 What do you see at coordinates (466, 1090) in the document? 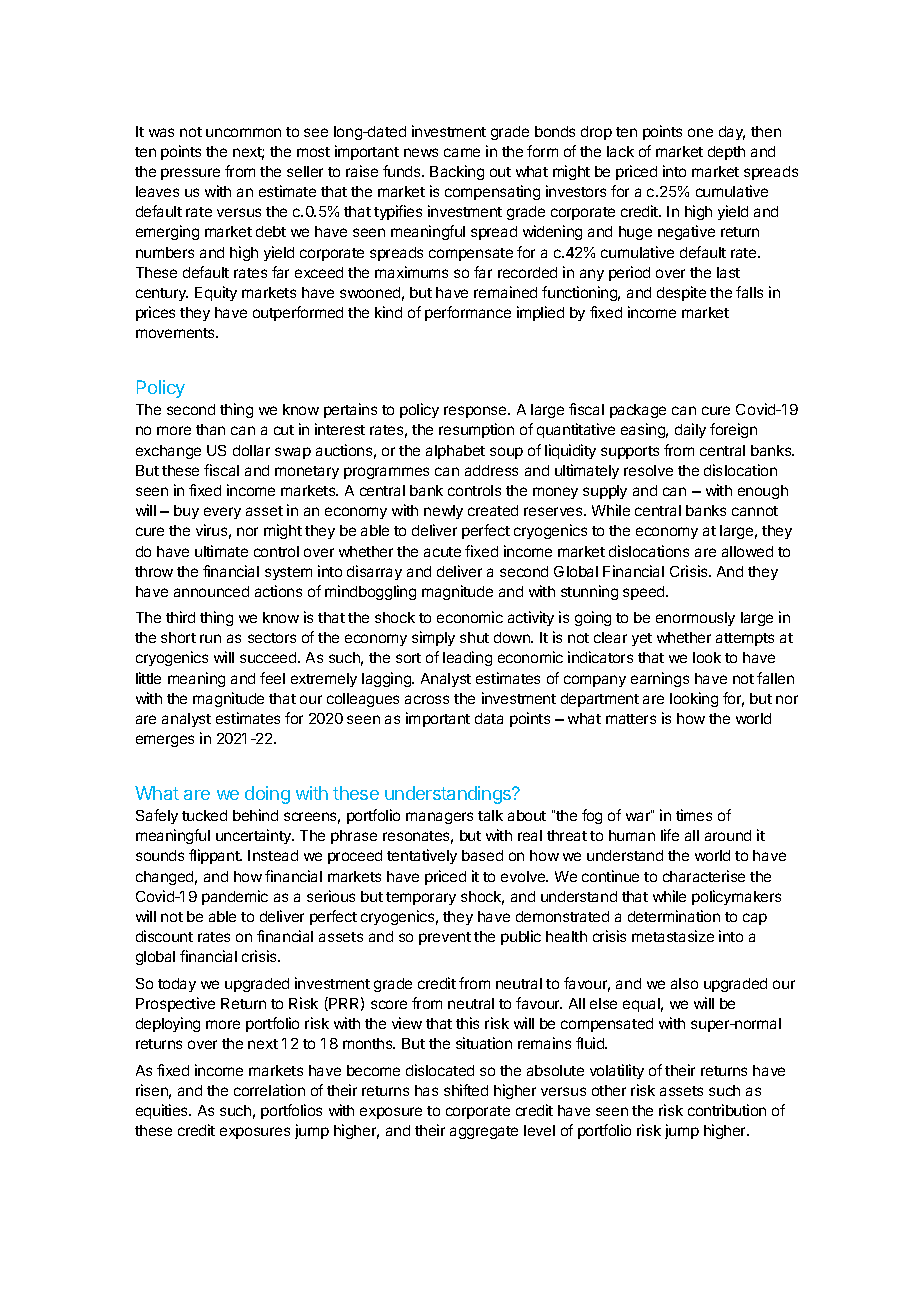
I see `shifted` at bounding box center [466, 1090].
